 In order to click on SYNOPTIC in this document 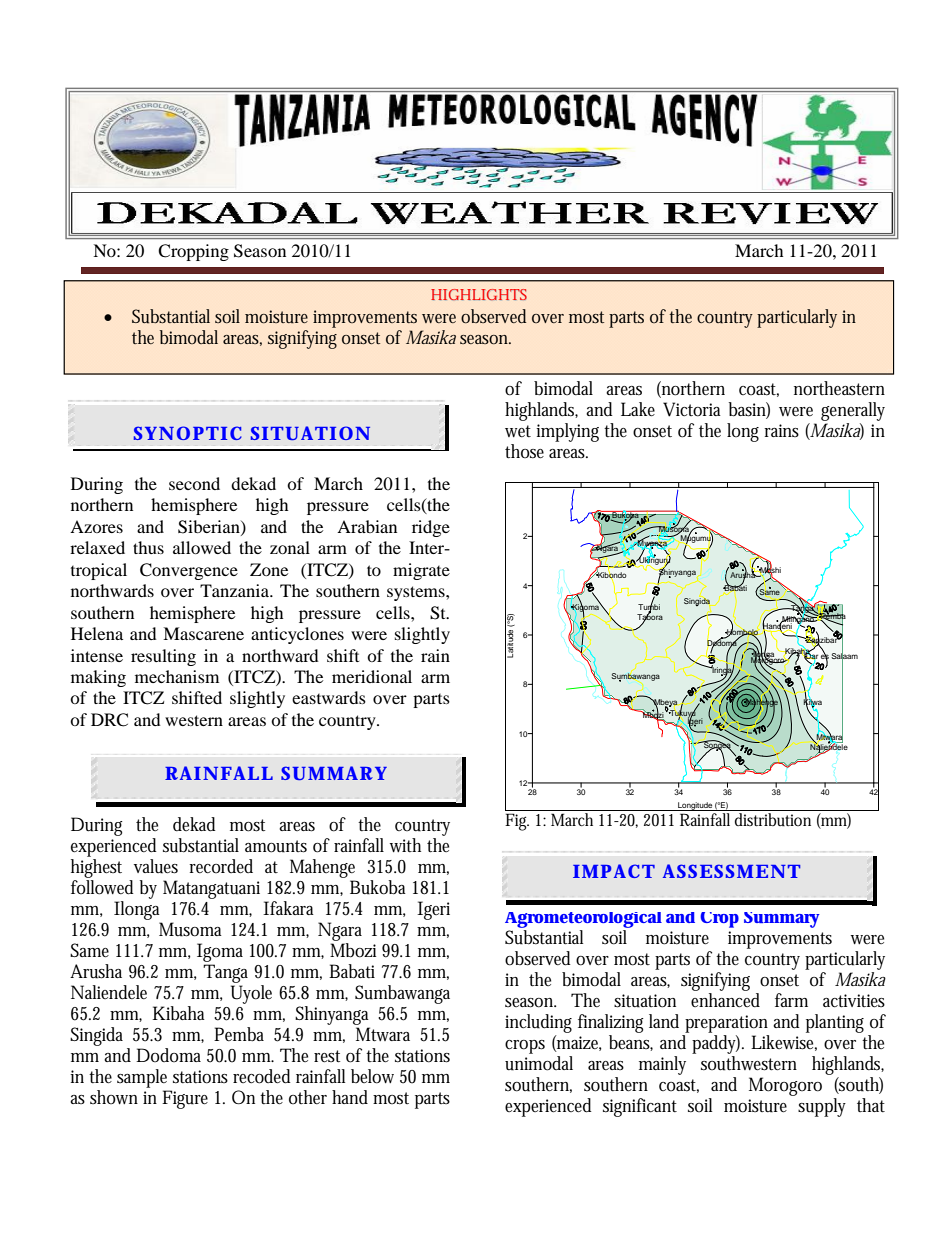, I will do `click(188, 433)`.
